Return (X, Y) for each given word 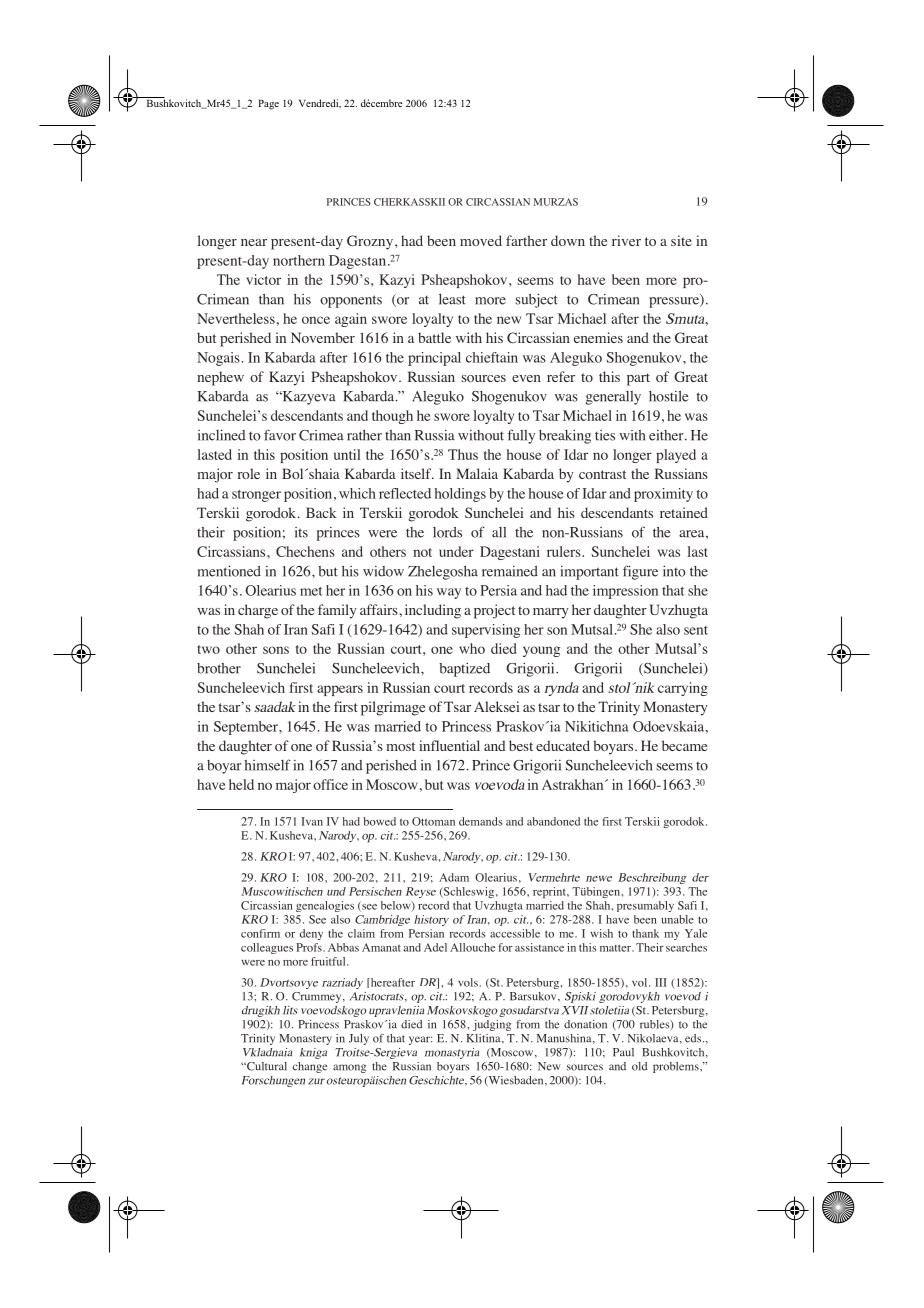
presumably (645, 906)
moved (481, 240)
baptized (464, 670)
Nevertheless (236, 318)
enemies (598, 337)
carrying (683, 689)
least (452, 299)
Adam (454, 877)
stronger (256, 496)
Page (268, 104)
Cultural (265, 1066)
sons (276, 650)
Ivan (312, 821)
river (626, 240)
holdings (460, 495)
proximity (663, 495)
